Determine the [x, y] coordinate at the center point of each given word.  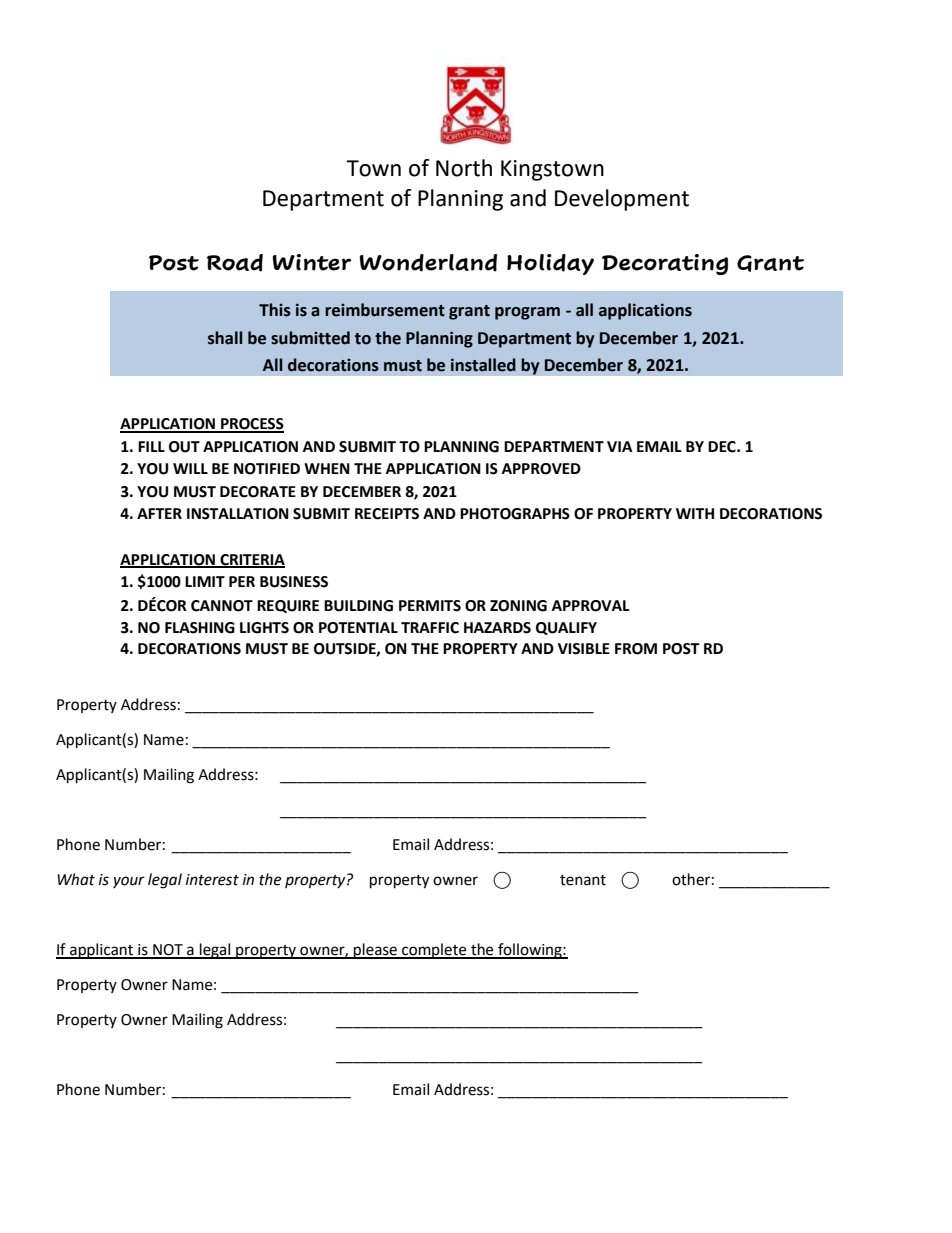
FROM [636, 649]
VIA [620, 446]
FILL [151, 446]
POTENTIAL [358, 628]
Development [622, 200]
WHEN [327, 468]
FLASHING [200, 628]
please [375, 951]
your [129, 882]
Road [235, 263]
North [464, 168]
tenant [583, 880]
